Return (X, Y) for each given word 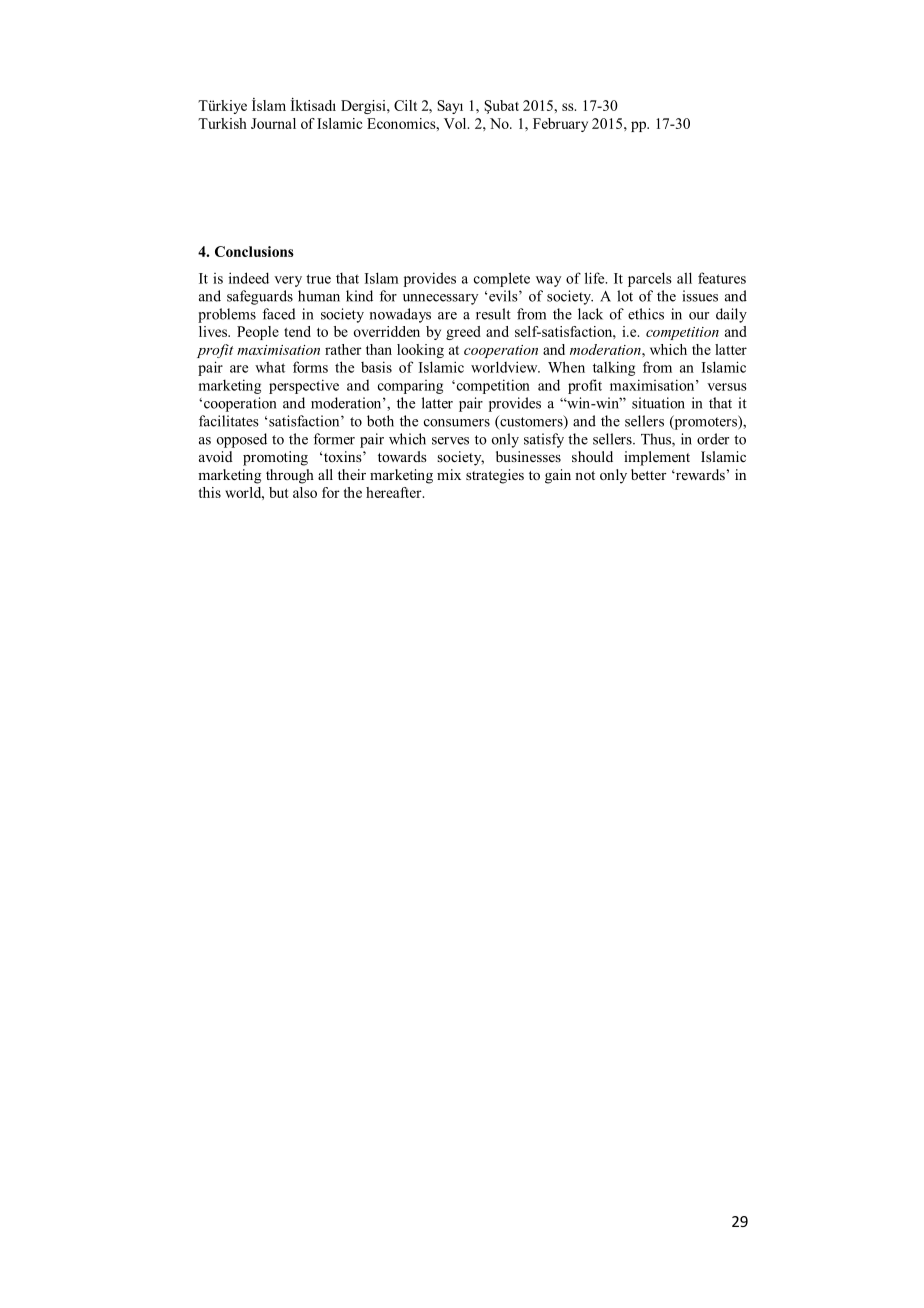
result (493, 314)
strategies (495, 476)
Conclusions (254, 251)
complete (502, 279)
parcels (650, 279)
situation (658, 403)
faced (279, 314)
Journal (273, 123)
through (290, 476)
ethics (646, 314)
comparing (410, 387)
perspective (304, 386)
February (560, 125)
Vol (456, 123)
